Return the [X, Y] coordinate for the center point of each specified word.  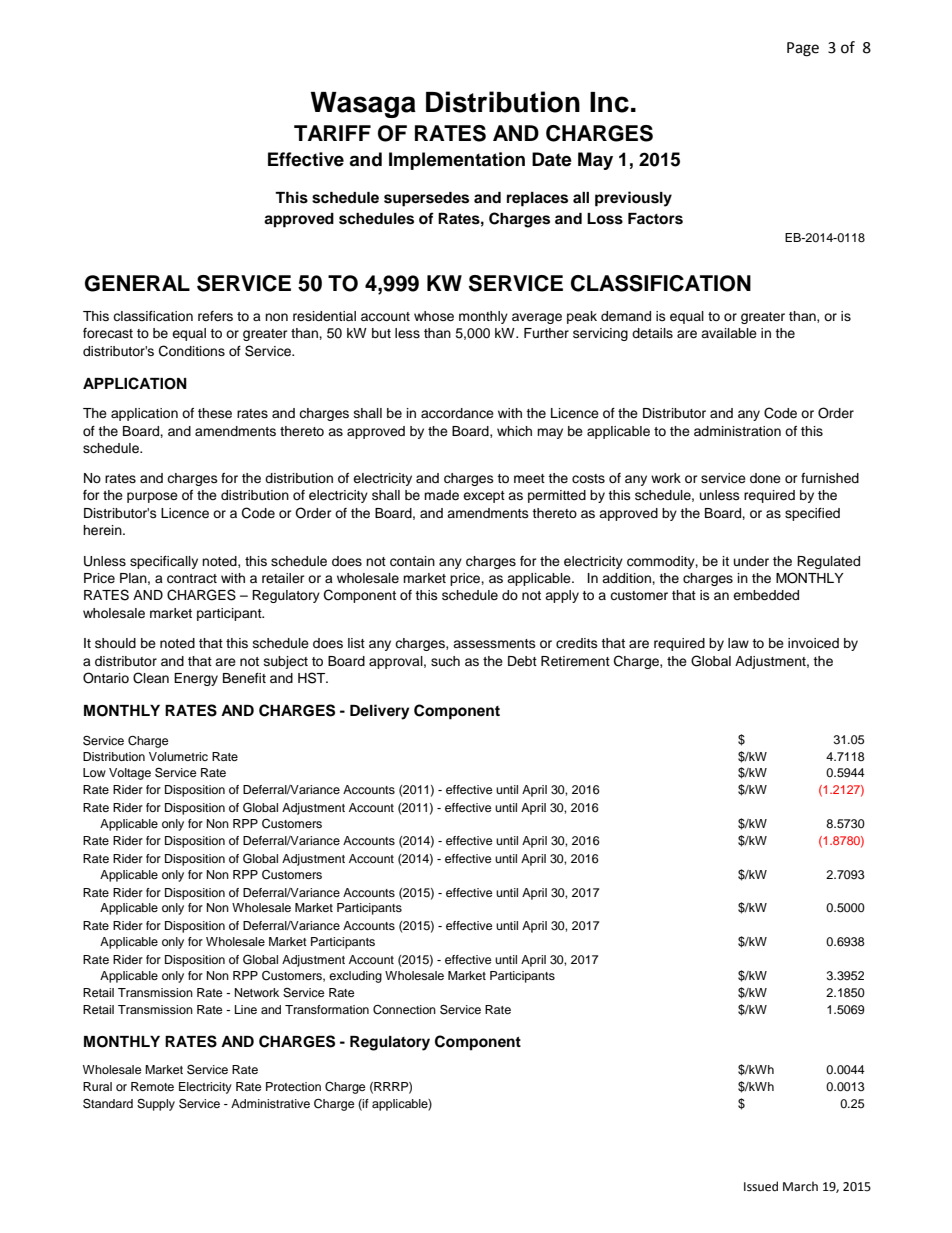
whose [434, 316]
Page [803, 49]
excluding [355, 977]
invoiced [813, 643]
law [738, 643]
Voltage [130, 774]
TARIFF [332, 133]
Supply [156, 1105]
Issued [761, 1186]
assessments [494, 643]
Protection [293, 1086]
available [729, 333]
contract [192, 578]
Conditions [192, 351]
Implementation [457, 161]
